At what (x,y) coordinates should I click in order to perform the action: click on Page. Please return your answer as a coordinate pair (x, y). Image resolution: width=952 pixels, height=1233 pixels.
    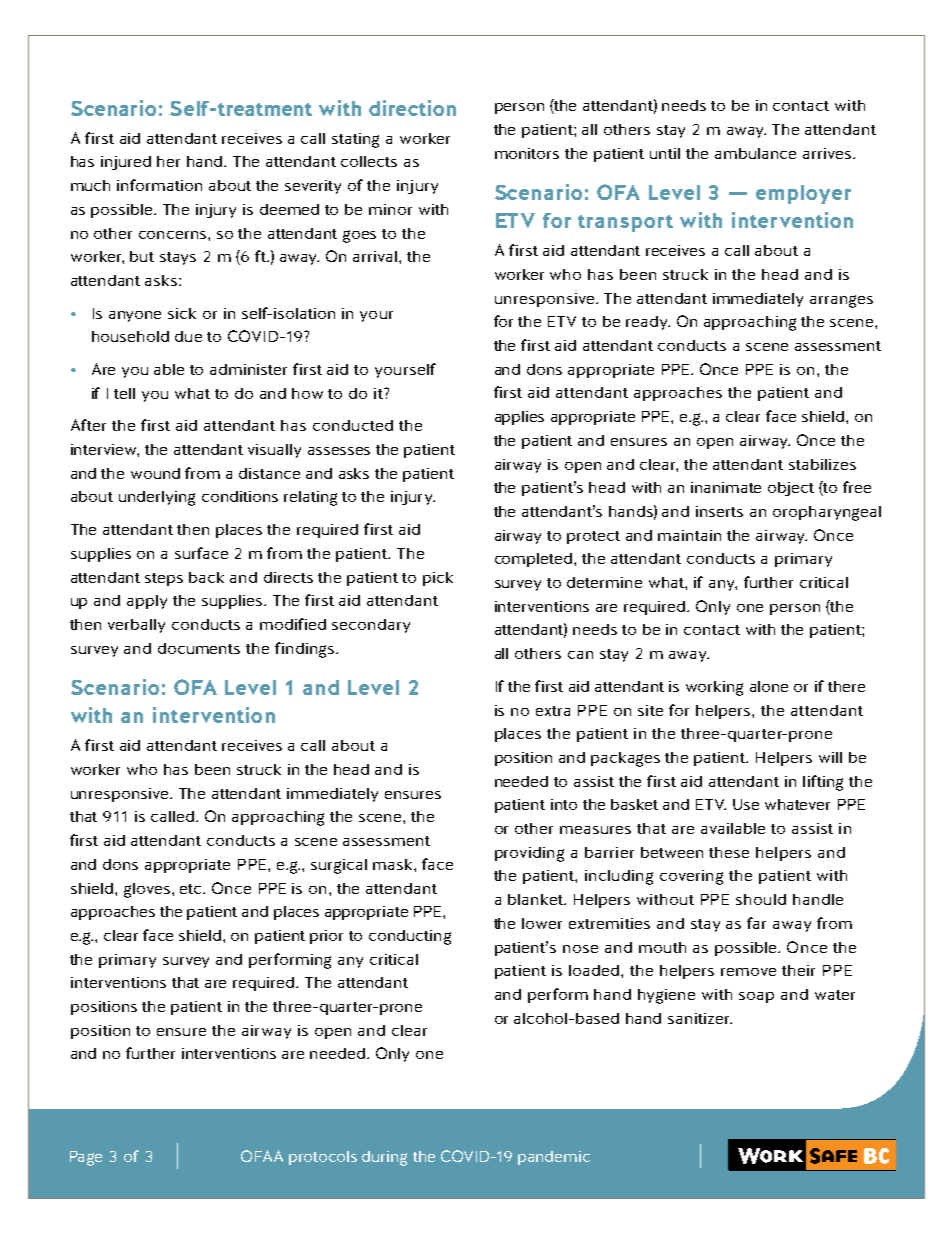
    Looking at the image, I should click on (86, 1158).
